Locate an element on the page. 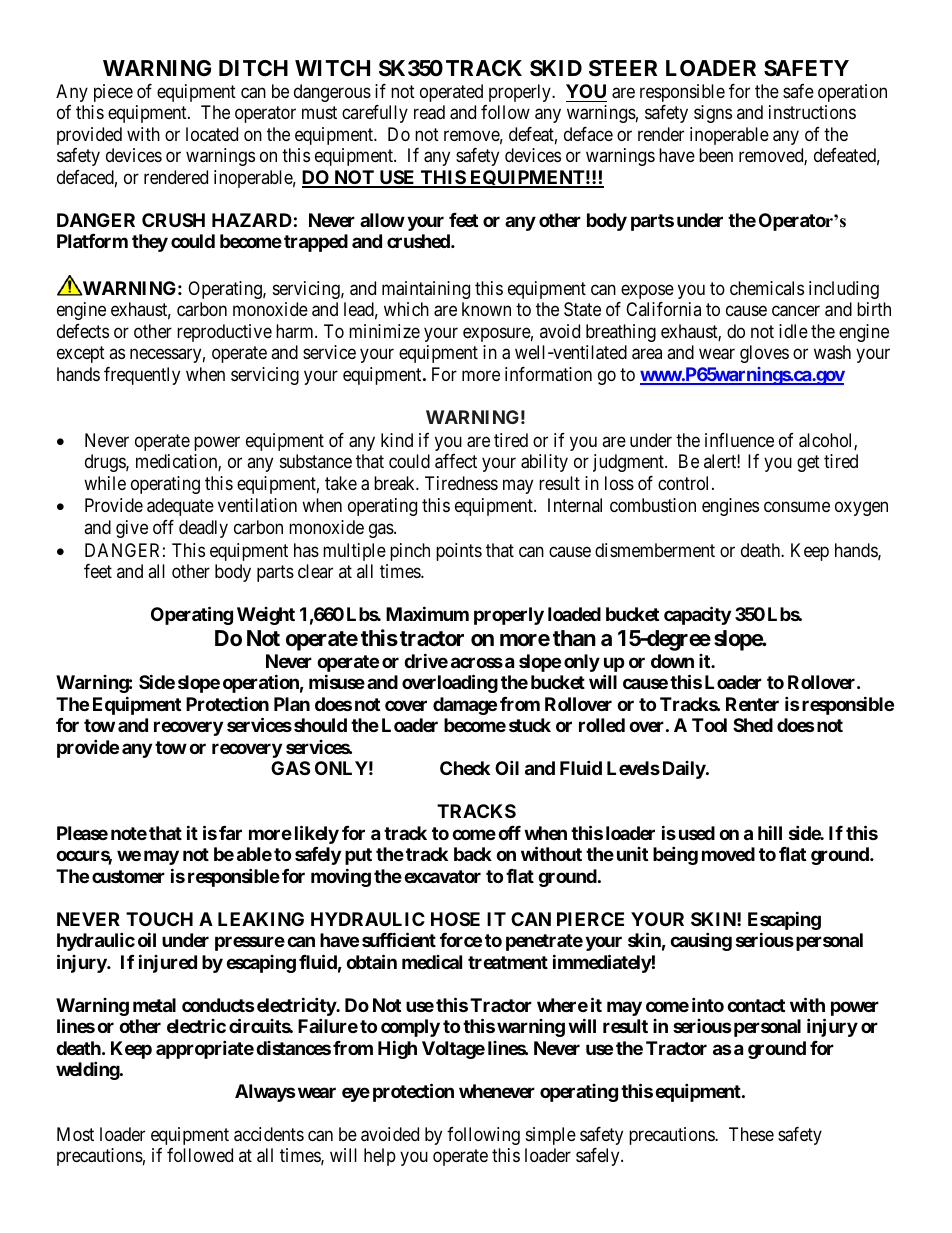 Image resolution: width=952 pixels, height=1233 pixels. piece is located at coordinates (113, 93).
